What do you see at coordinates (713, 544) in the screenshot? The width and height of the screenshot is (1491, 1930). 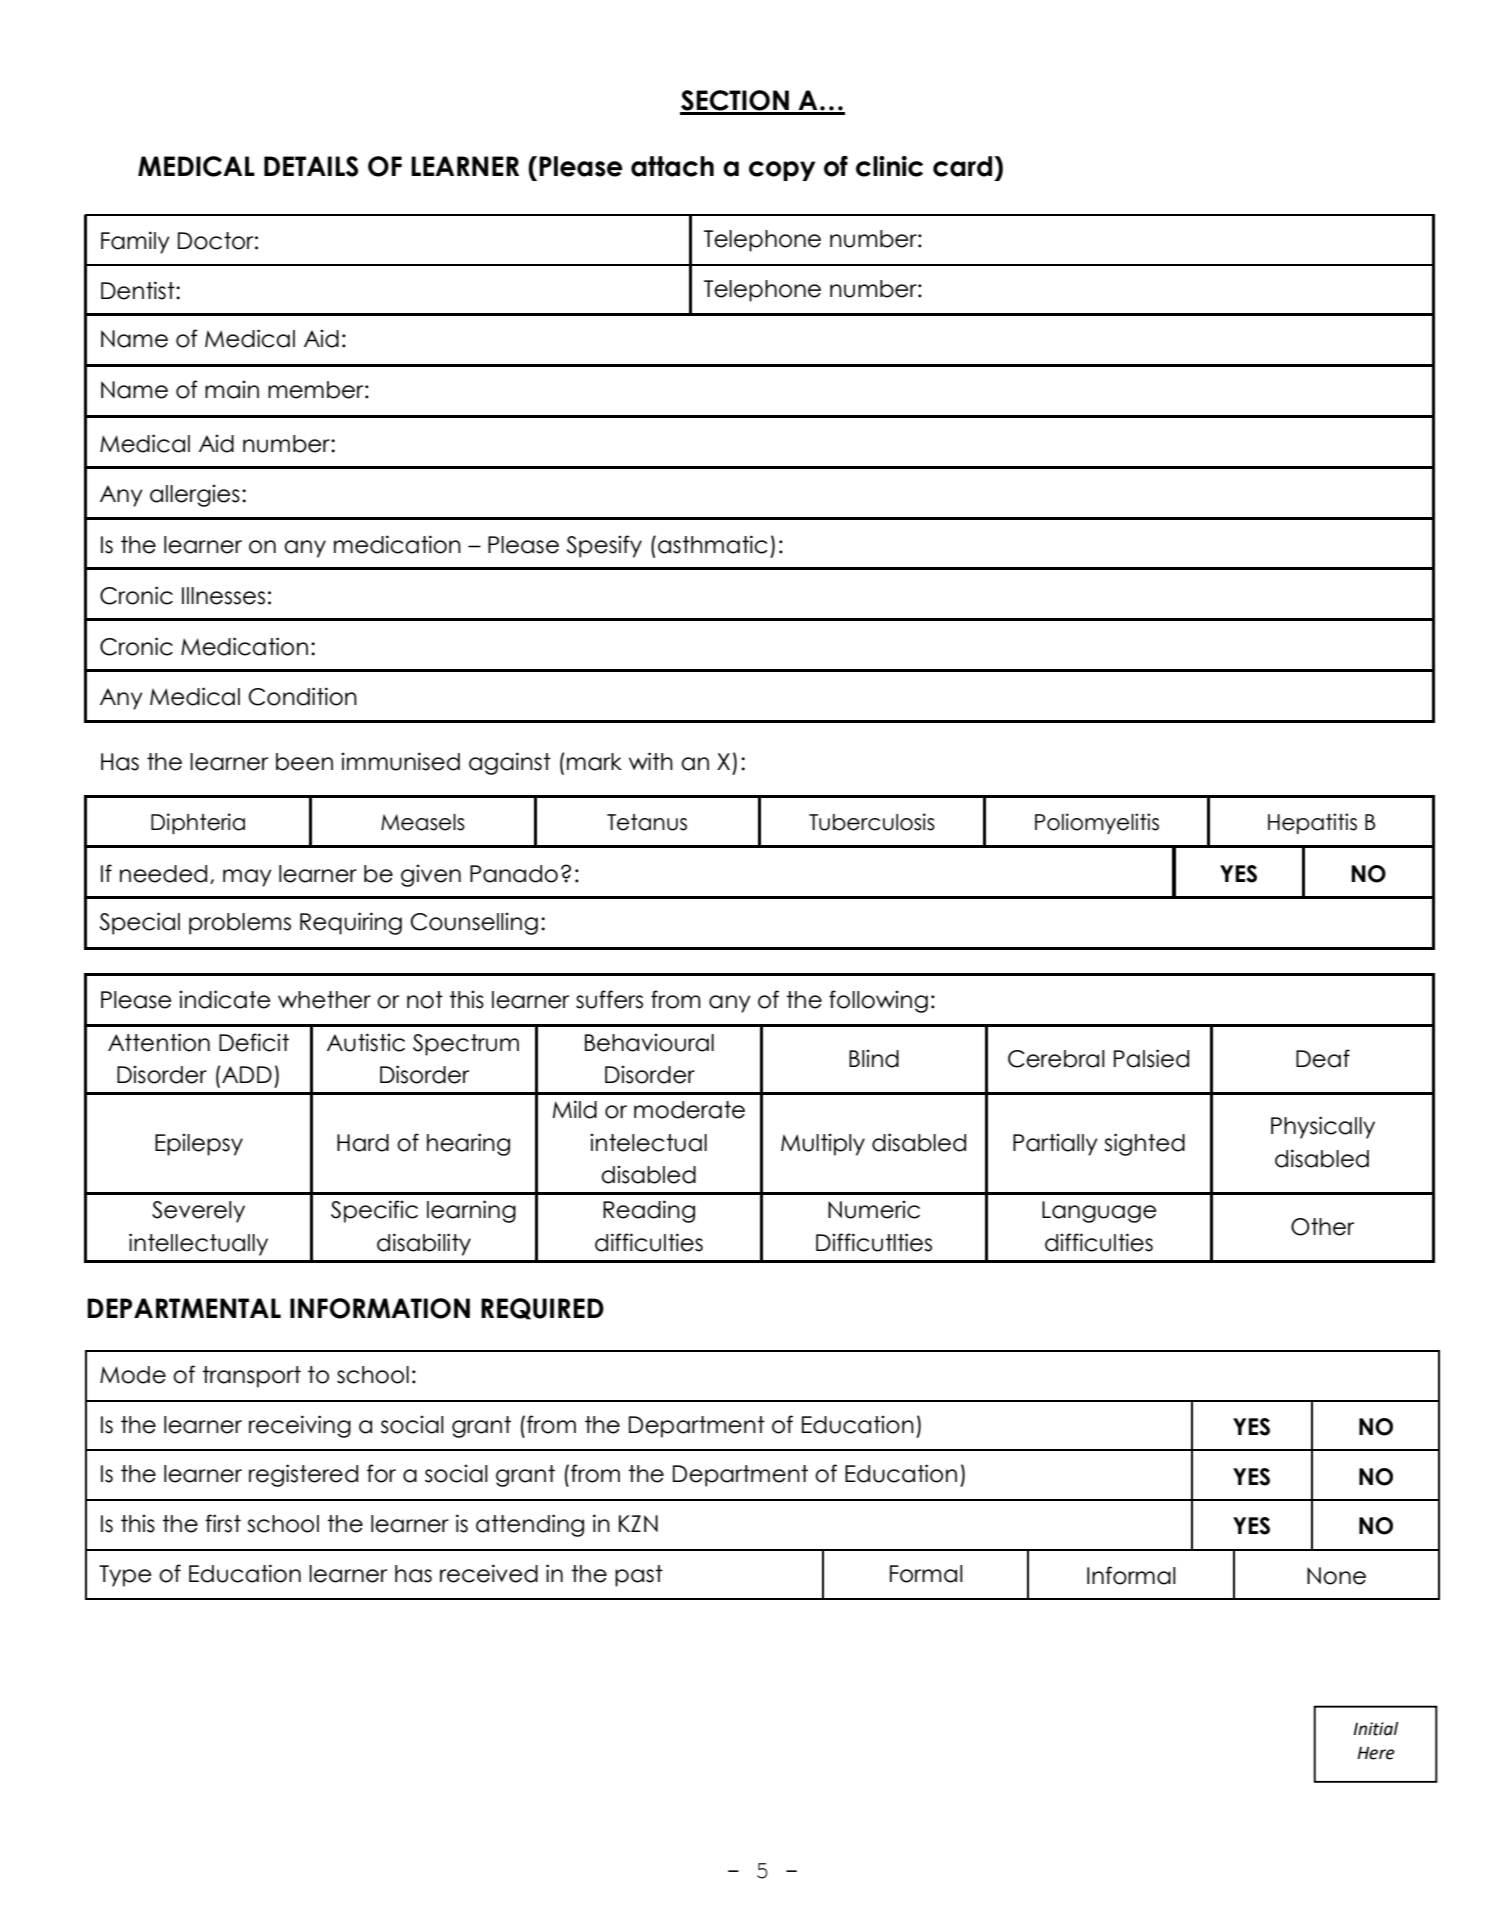 I see `asthmatic` at bounding box center [713, 544].
